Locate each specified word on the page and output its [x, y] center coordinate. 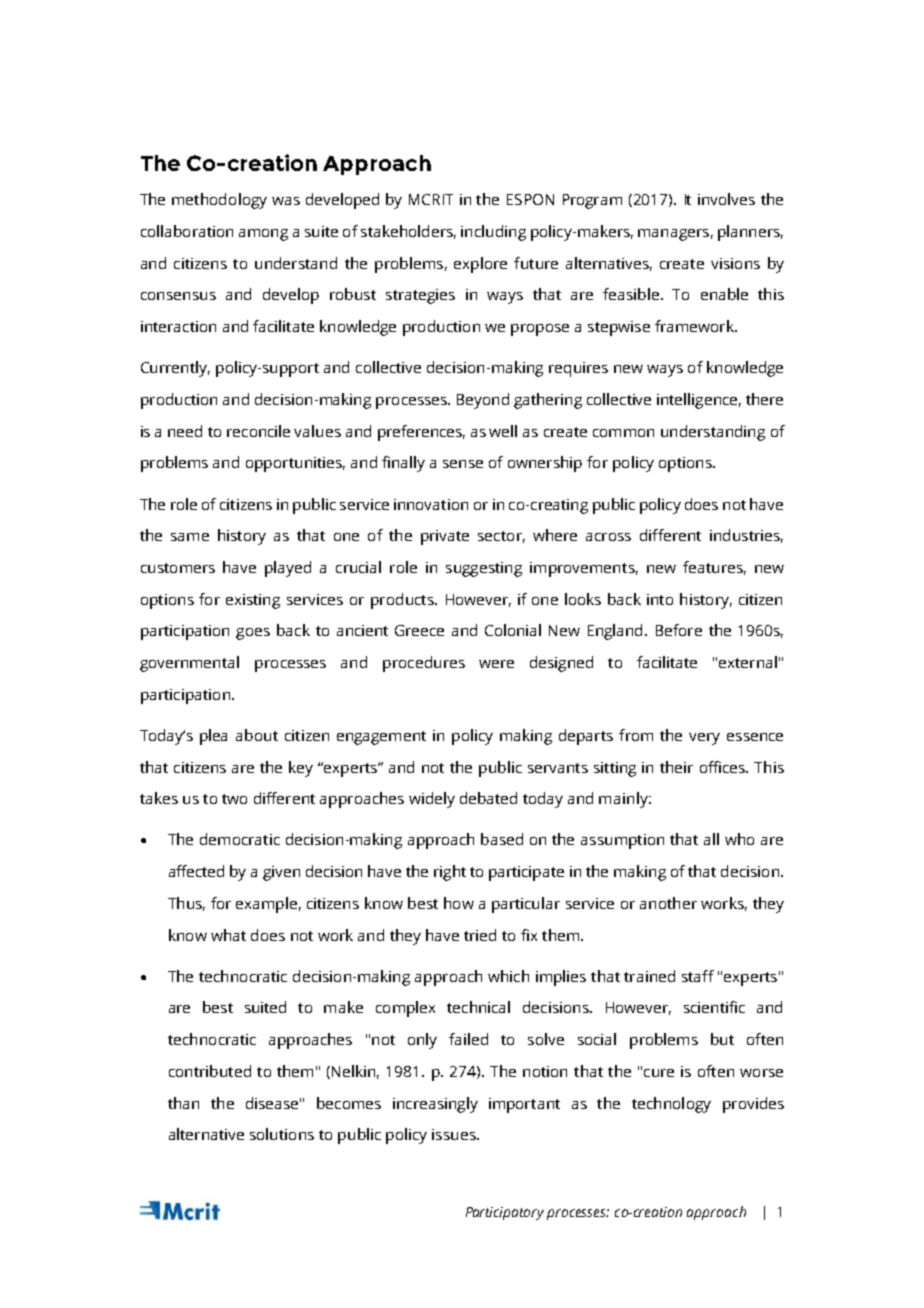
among [263, 235]
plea [213, 737]
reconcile [258, 431]
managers [673, 235]
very [704, 739]
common [623, 433]
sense [463, 464]
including [493, 233]
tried [480, 935]
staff [698, 976]
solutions [282, 1134]
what [228, 935]
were [496, 664]
